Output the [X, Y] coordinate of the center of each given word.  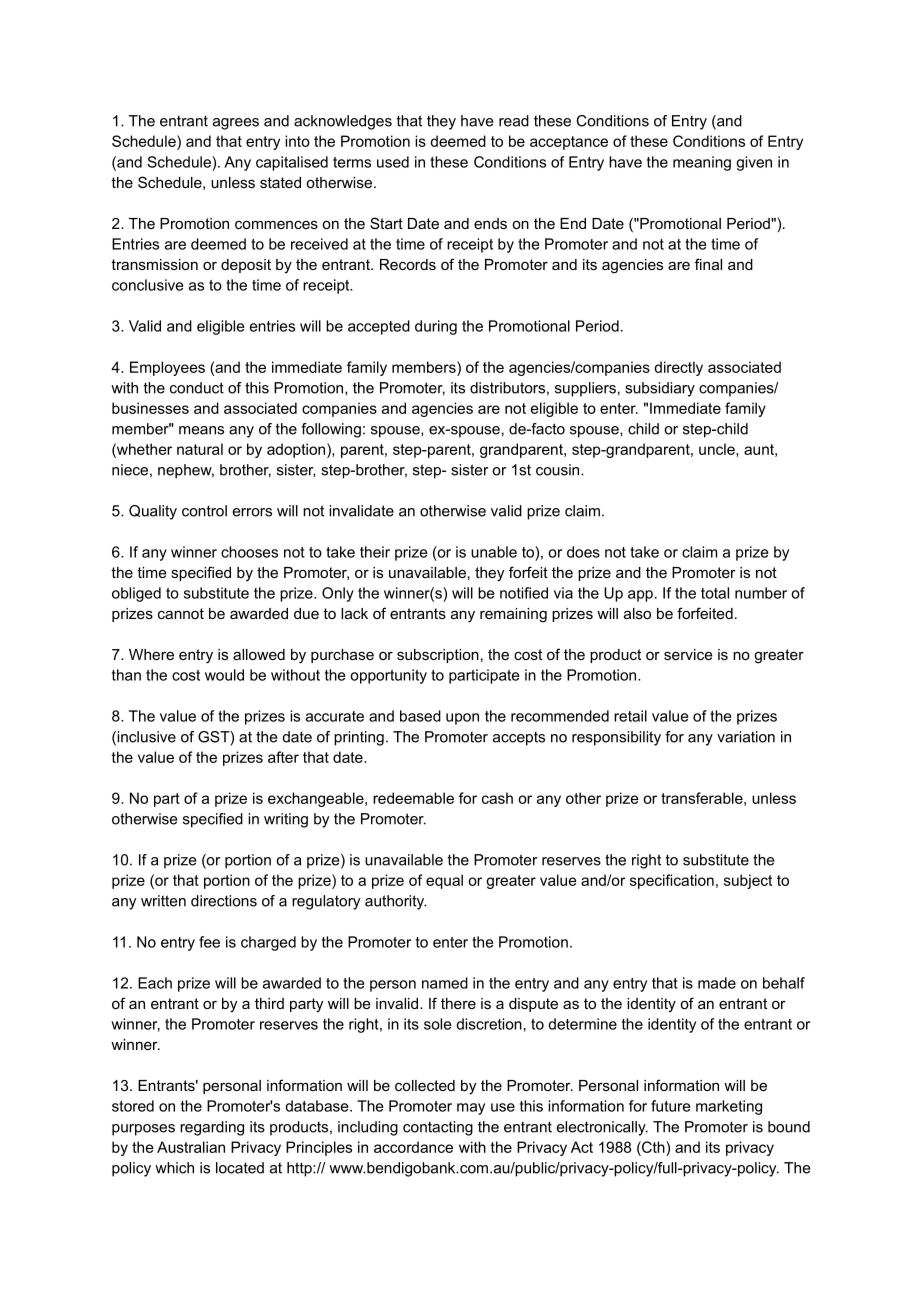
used [393, 162]
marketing [729, 1107]
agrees [236, 124]
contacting [438, 1128]
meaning [702, 163]
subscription [438, 656]
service [688, 654]
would [224, 675]
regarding [212, 1128]
